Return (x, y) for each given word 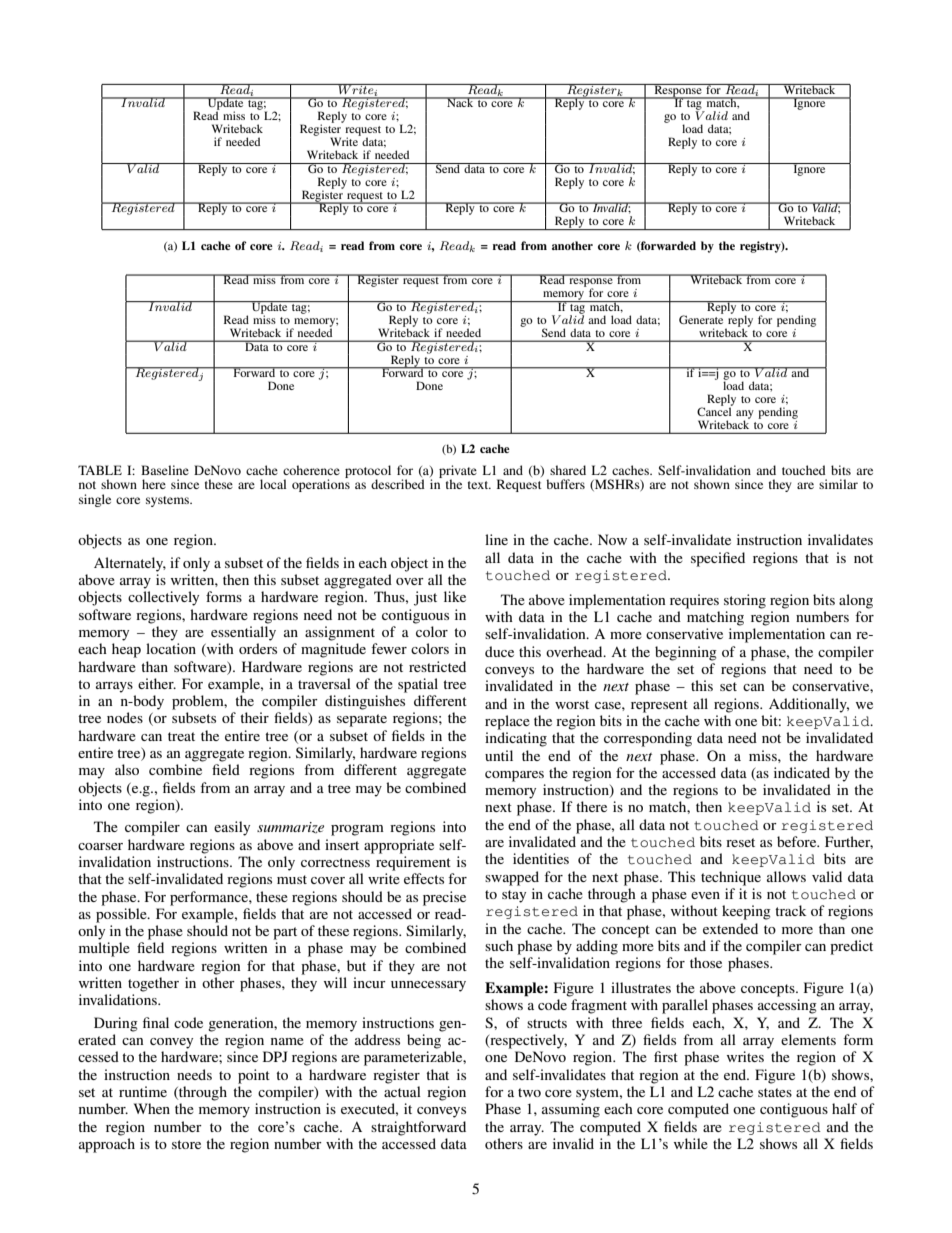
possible (122, 915)
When (152, 1108)
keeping (746, 912)
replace (507, 722)
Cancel (715, 410)
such (499, 945)
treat (181, 736)
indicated (802, 772)
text (479, 485)
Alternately (130, 564)
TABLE (100, 470)
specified (718, 559)
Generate (701, 318)
